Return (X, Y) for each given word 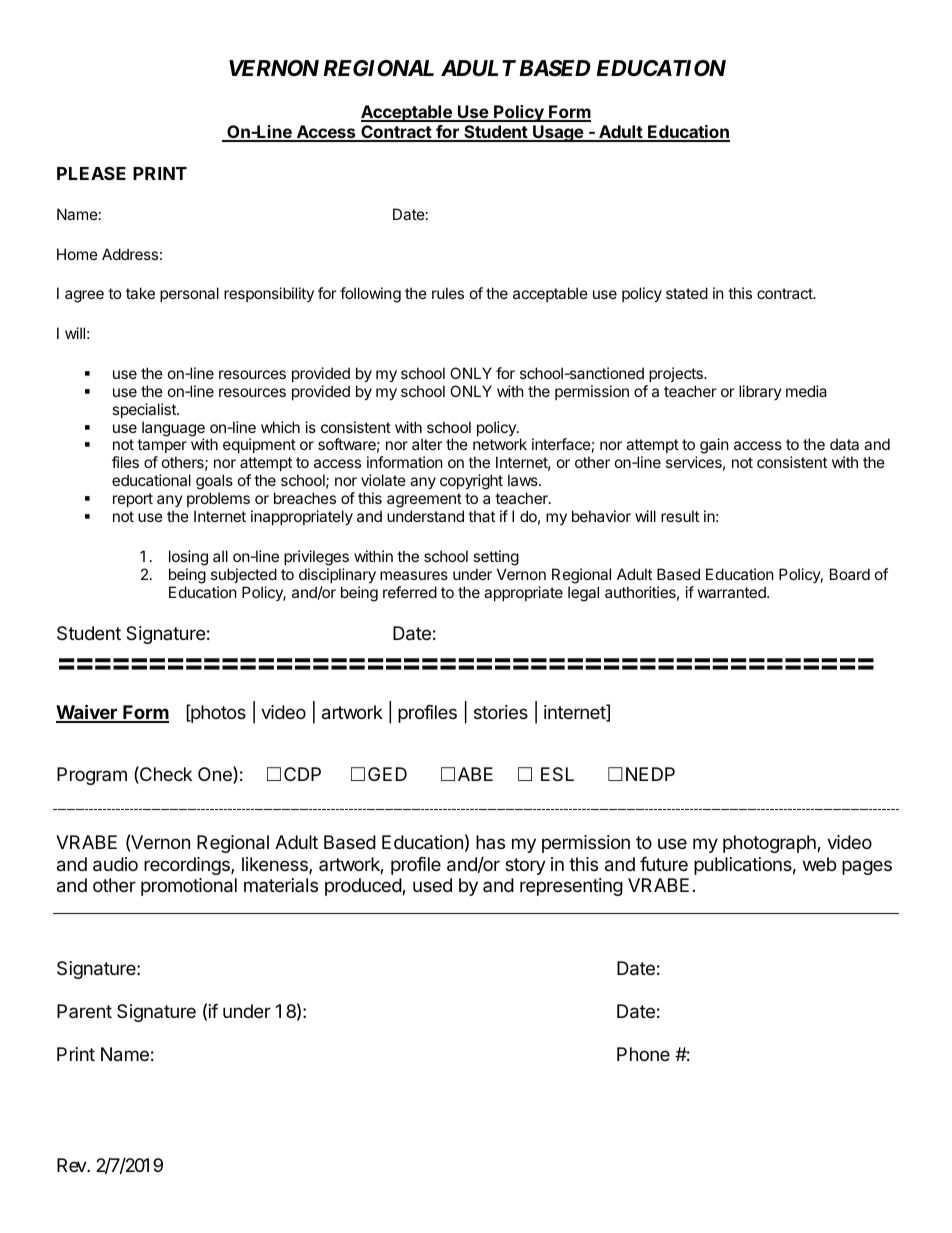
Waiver (87, 713)
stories (501, 712)
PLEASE (91, 173)
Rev (72, 1165)
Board (850, 574)
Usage (558, 133)
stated (687, 293)
